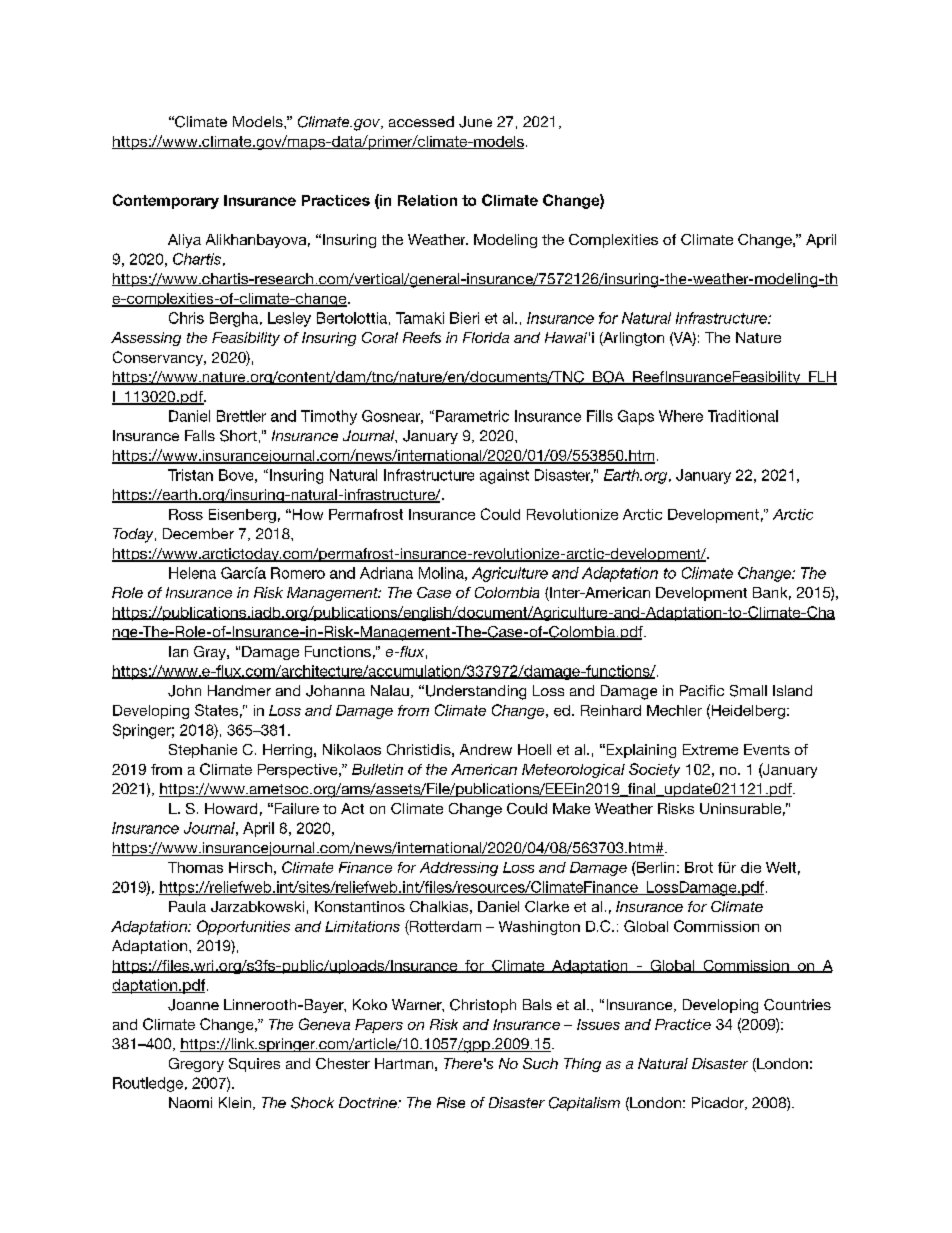  What do you see at coordinates (166, 201) in the screenshot?
I see `Contemporary` at bounding box center [166, 201].
